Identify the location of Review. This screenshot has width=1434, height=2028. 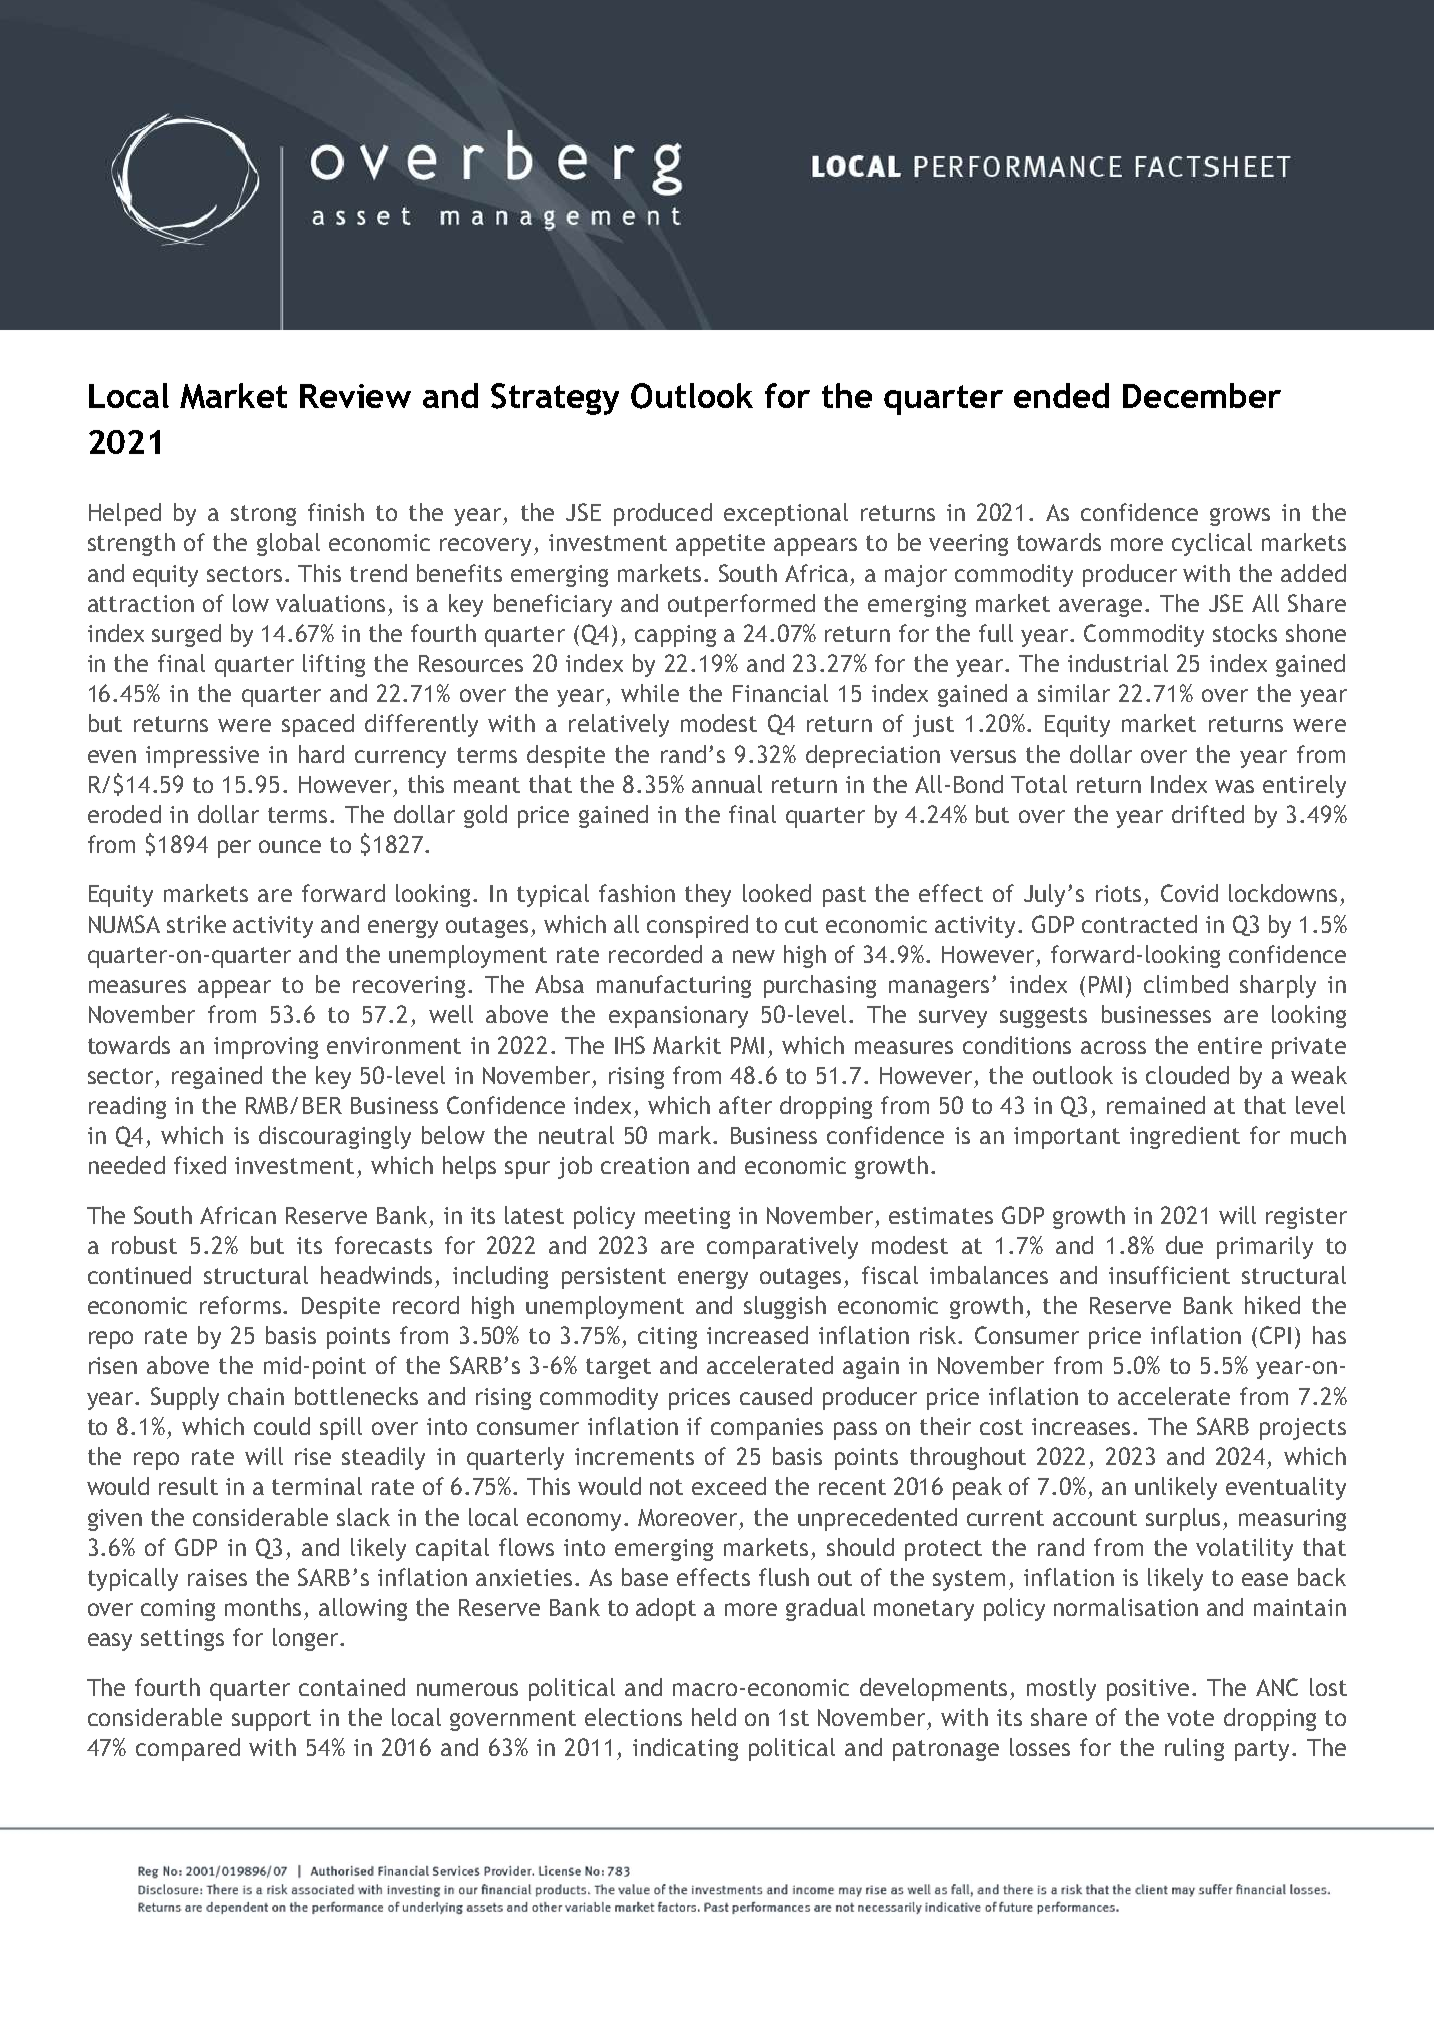
(355, 396).
